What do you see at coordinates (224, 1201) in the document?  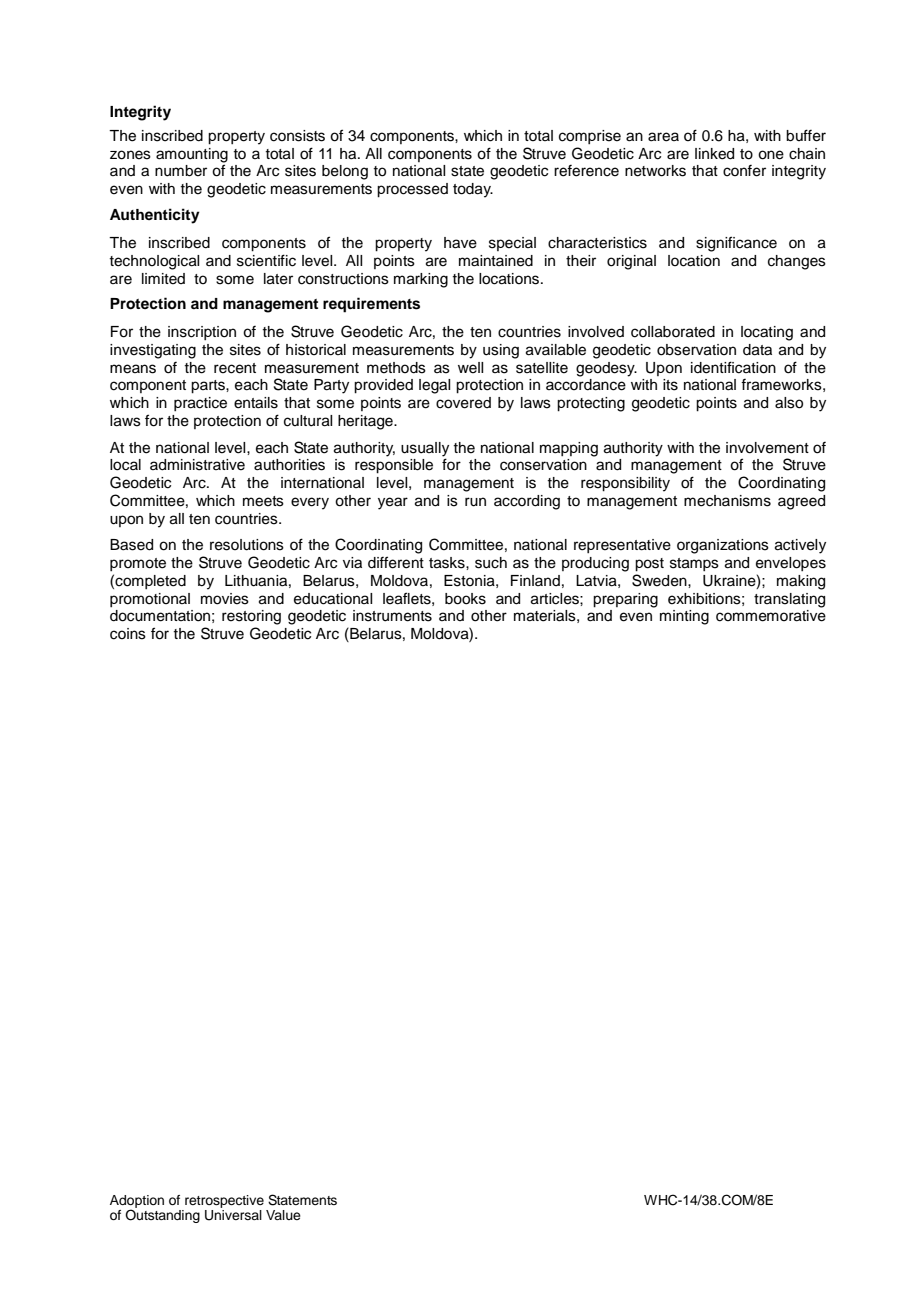 I see `retrospective` at bounding box center [224, 1201].
